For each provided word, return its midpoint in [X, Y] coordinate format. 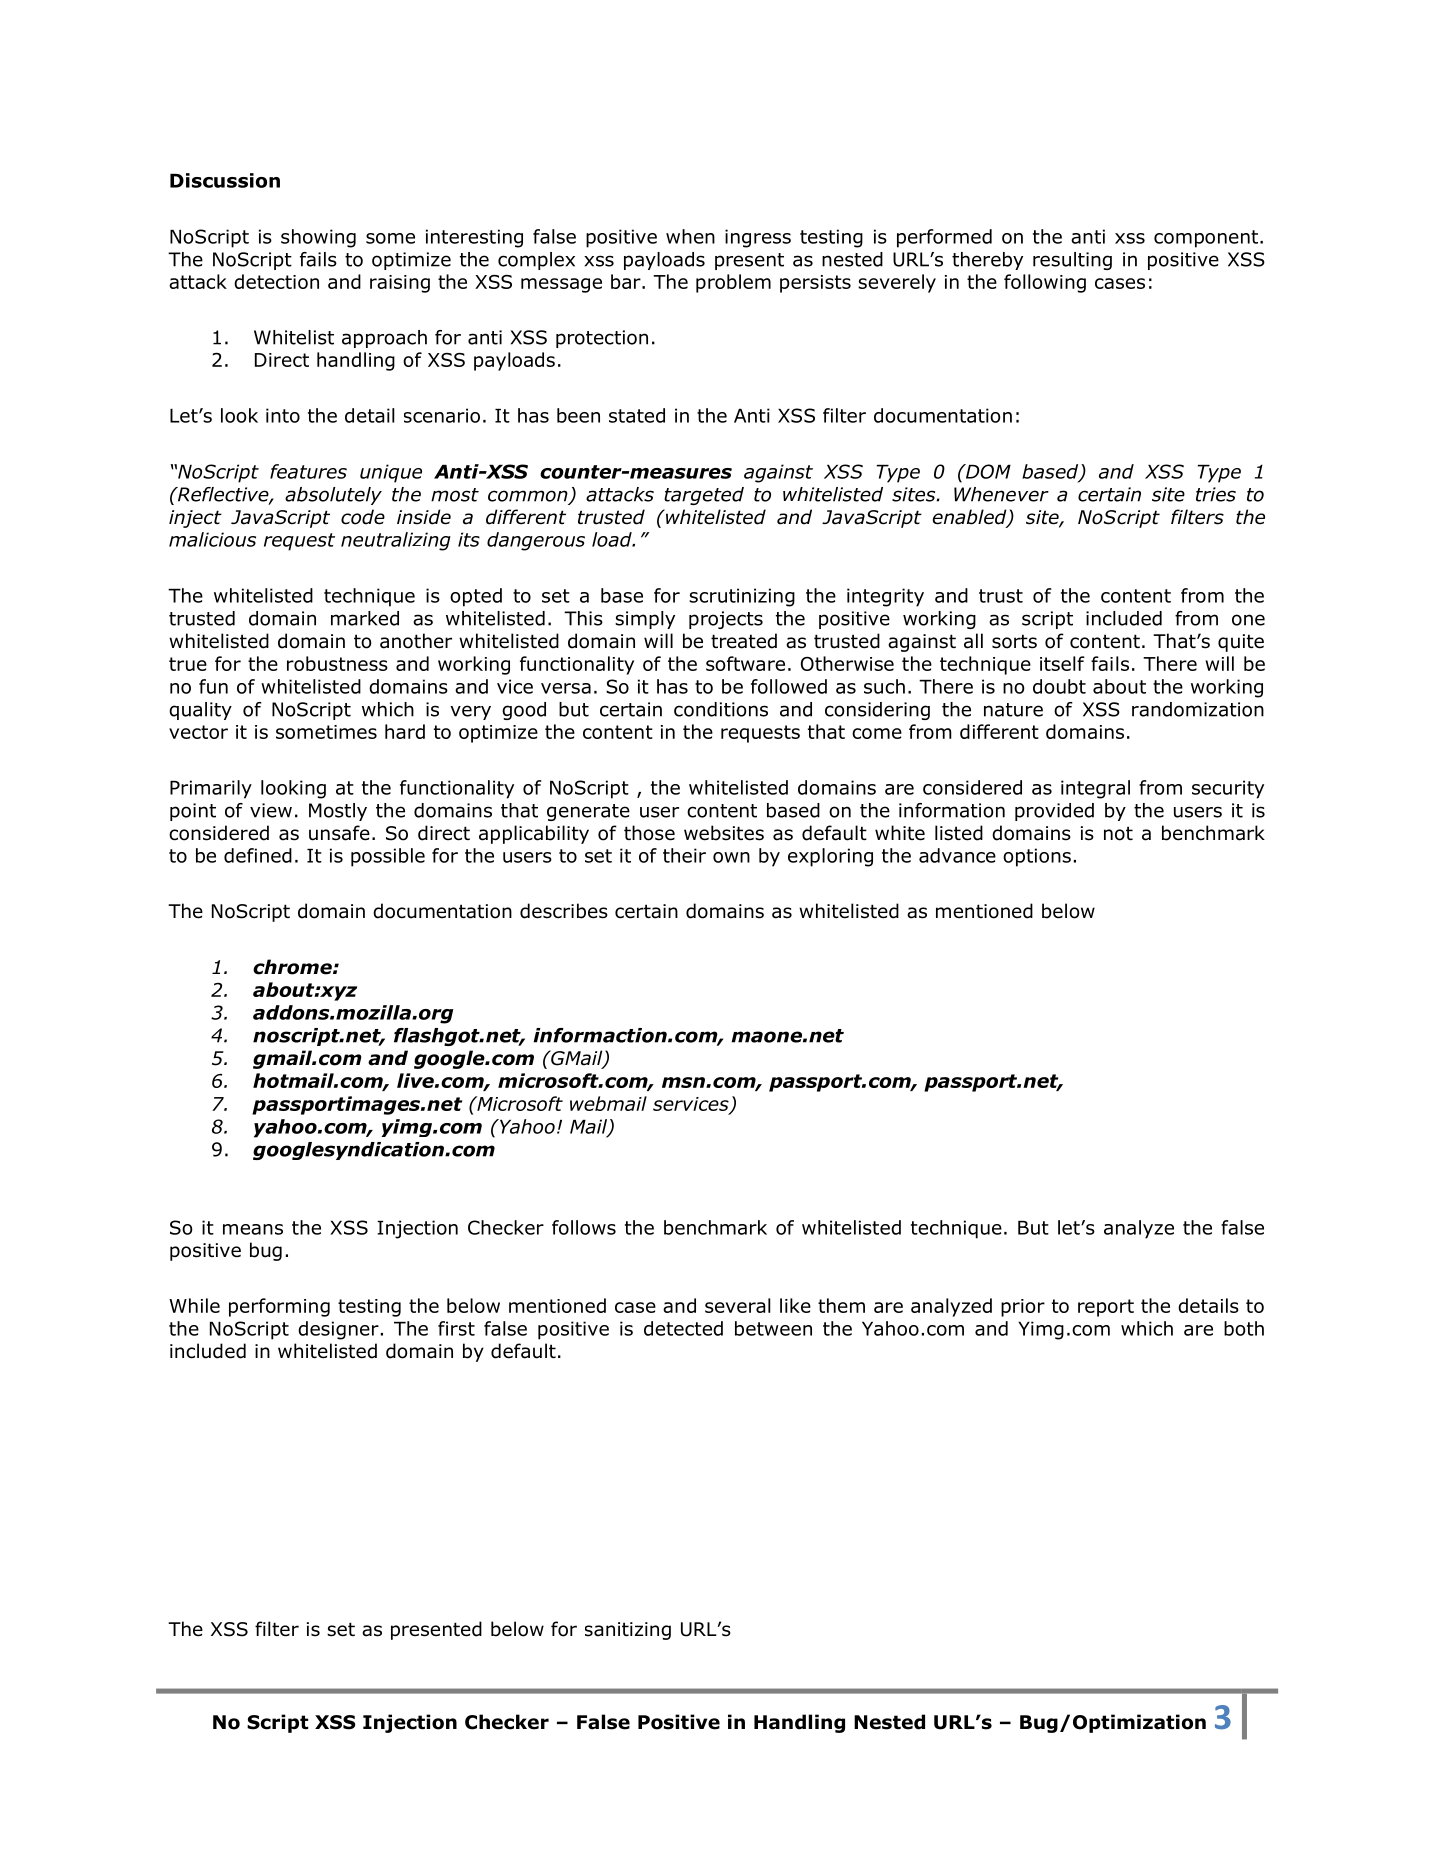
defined [258, 855]
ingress [758, 238]
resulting [1072, 261]
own [731, 857]
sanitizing [628, 1631]
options [1037, 857]
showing [318, 238]
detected [683, 1328]
